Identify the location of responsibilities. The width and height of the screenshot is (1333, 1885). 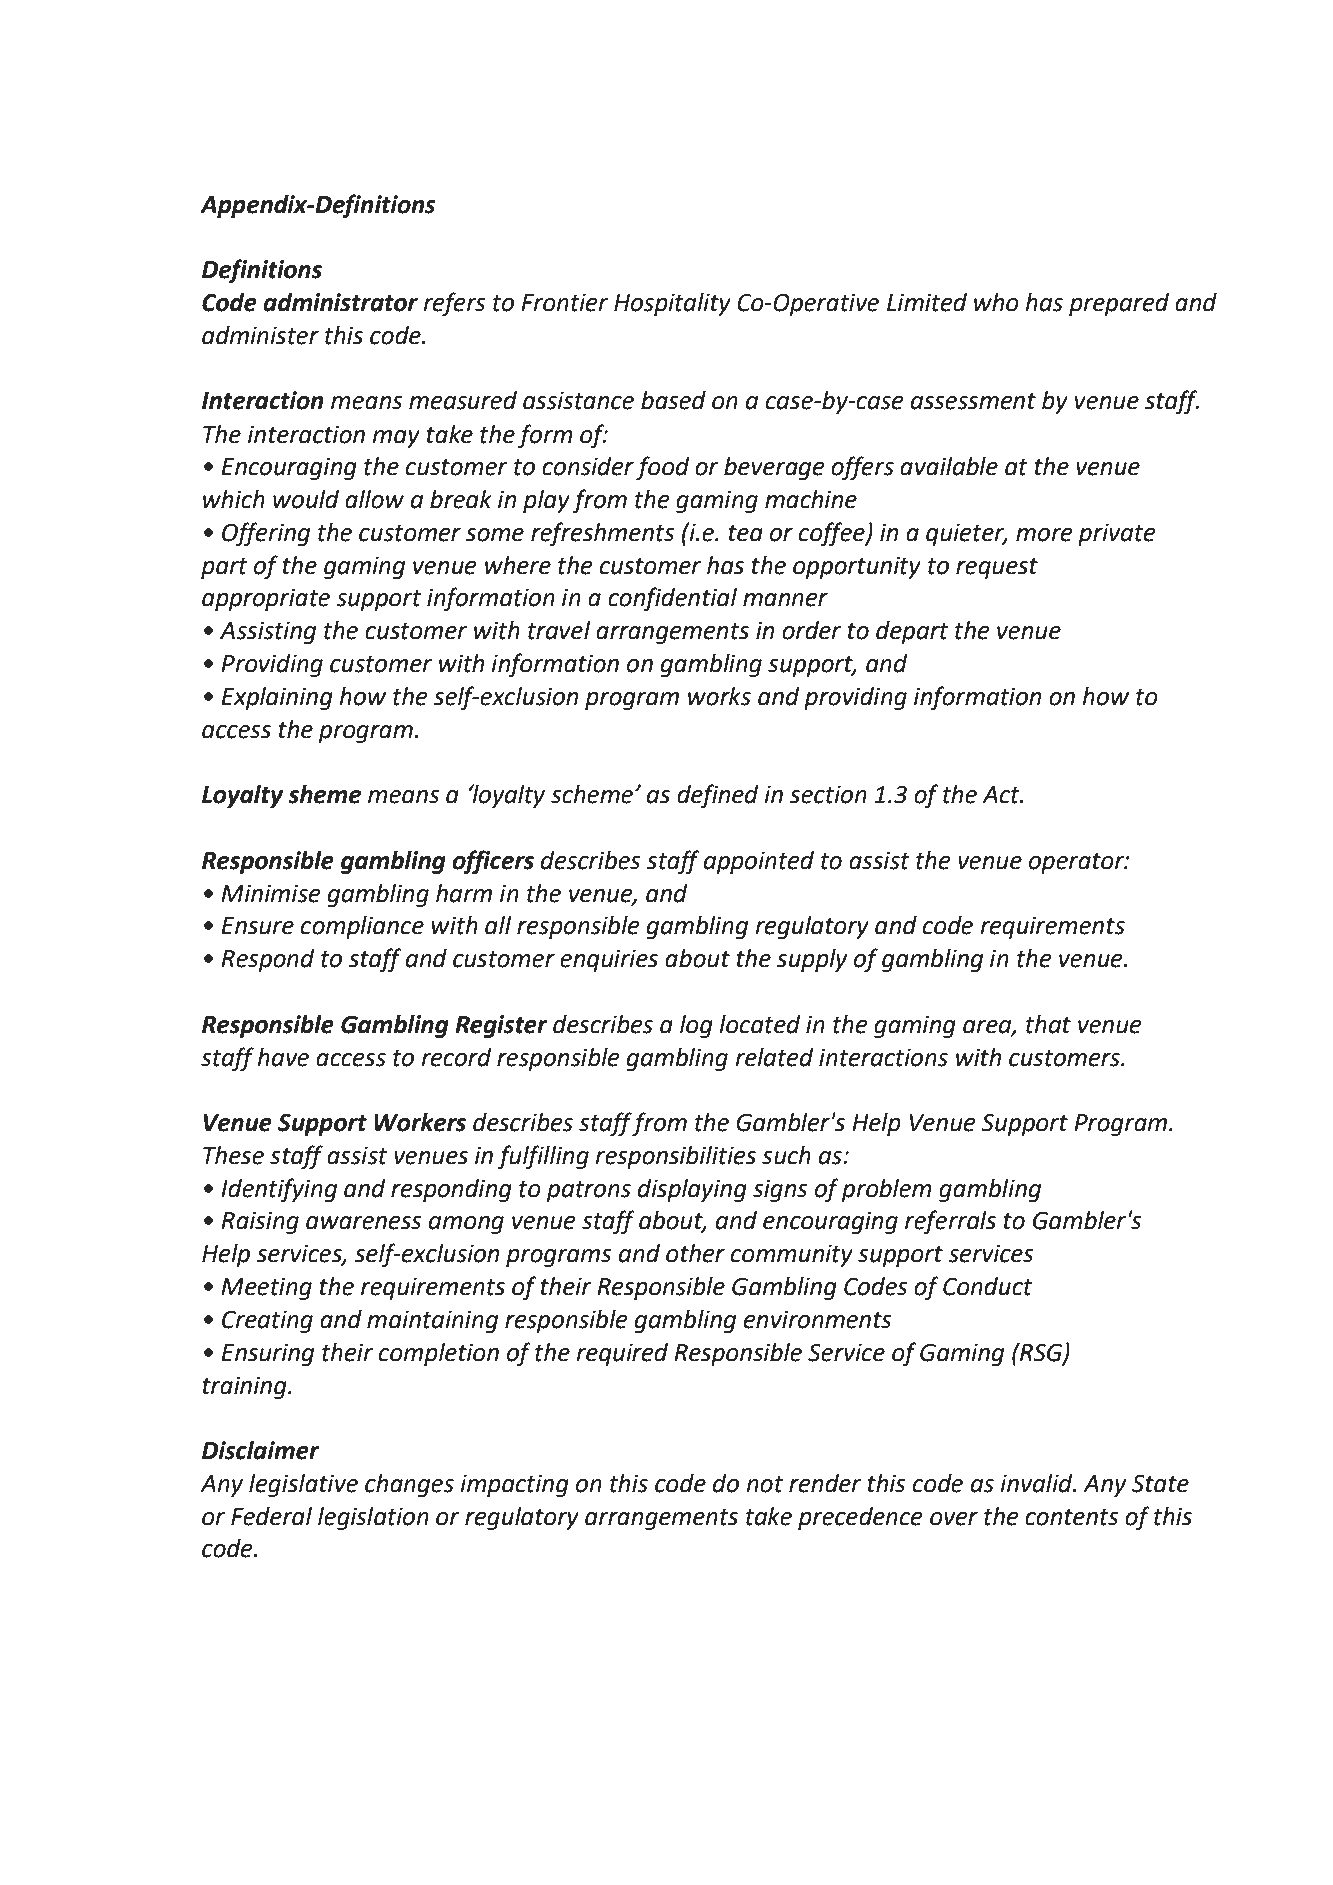
(675, 1157).
